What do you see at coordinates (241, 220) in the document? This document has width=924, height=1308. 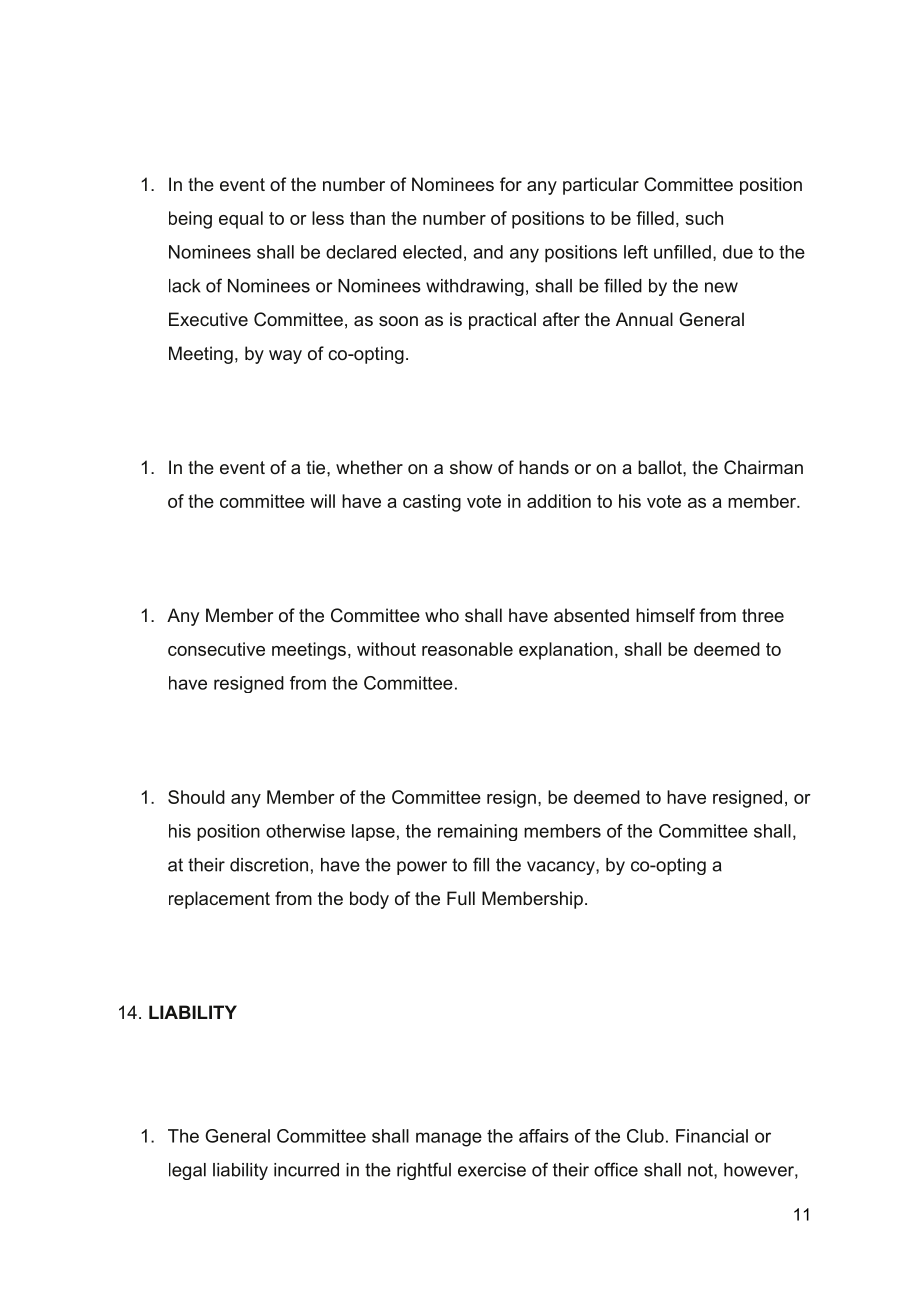 I see `equal` at bounding box center [241, 220].
